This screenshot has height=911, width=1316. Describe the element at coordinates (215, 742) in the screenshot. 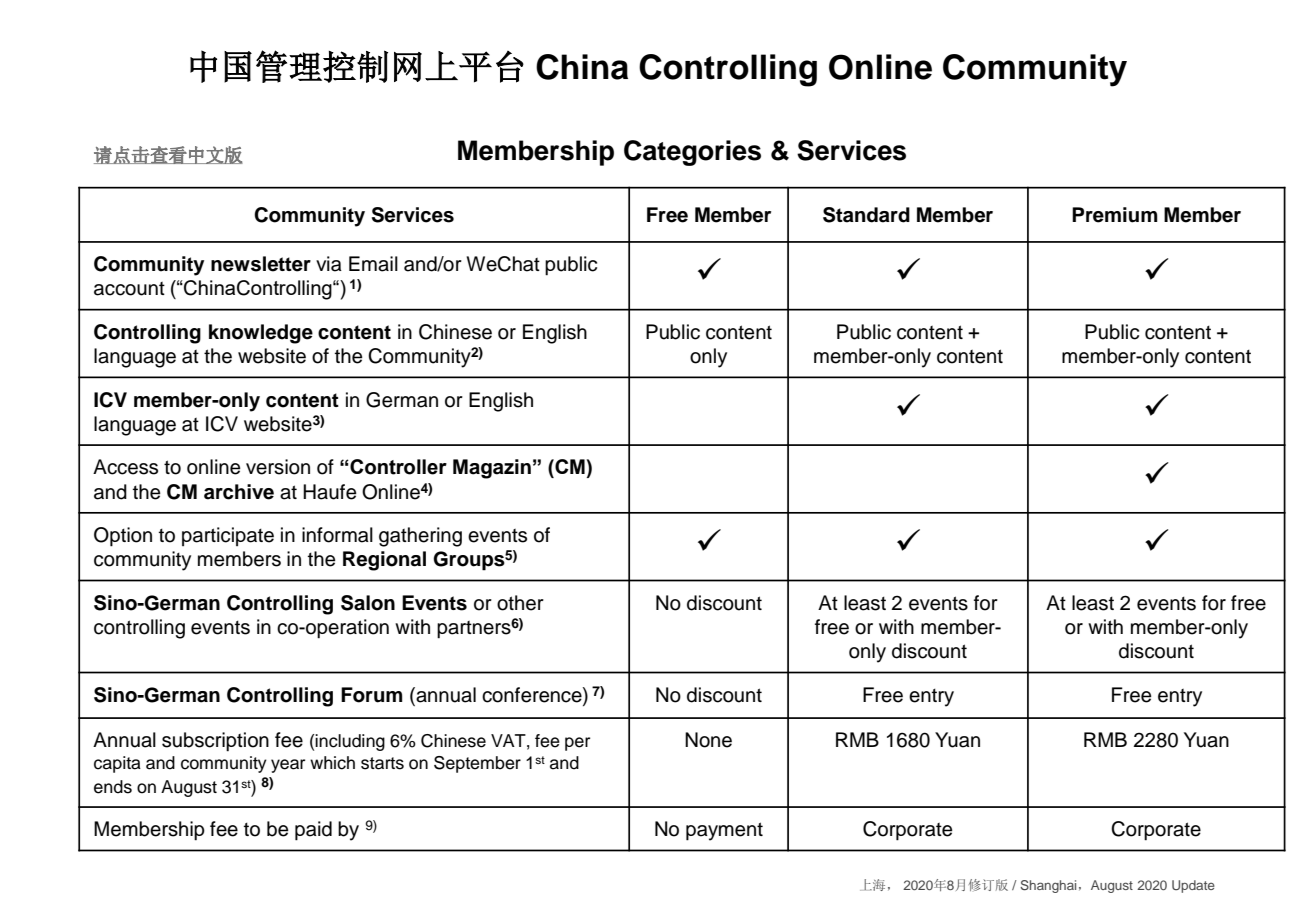

I see `subscription` at that location.
